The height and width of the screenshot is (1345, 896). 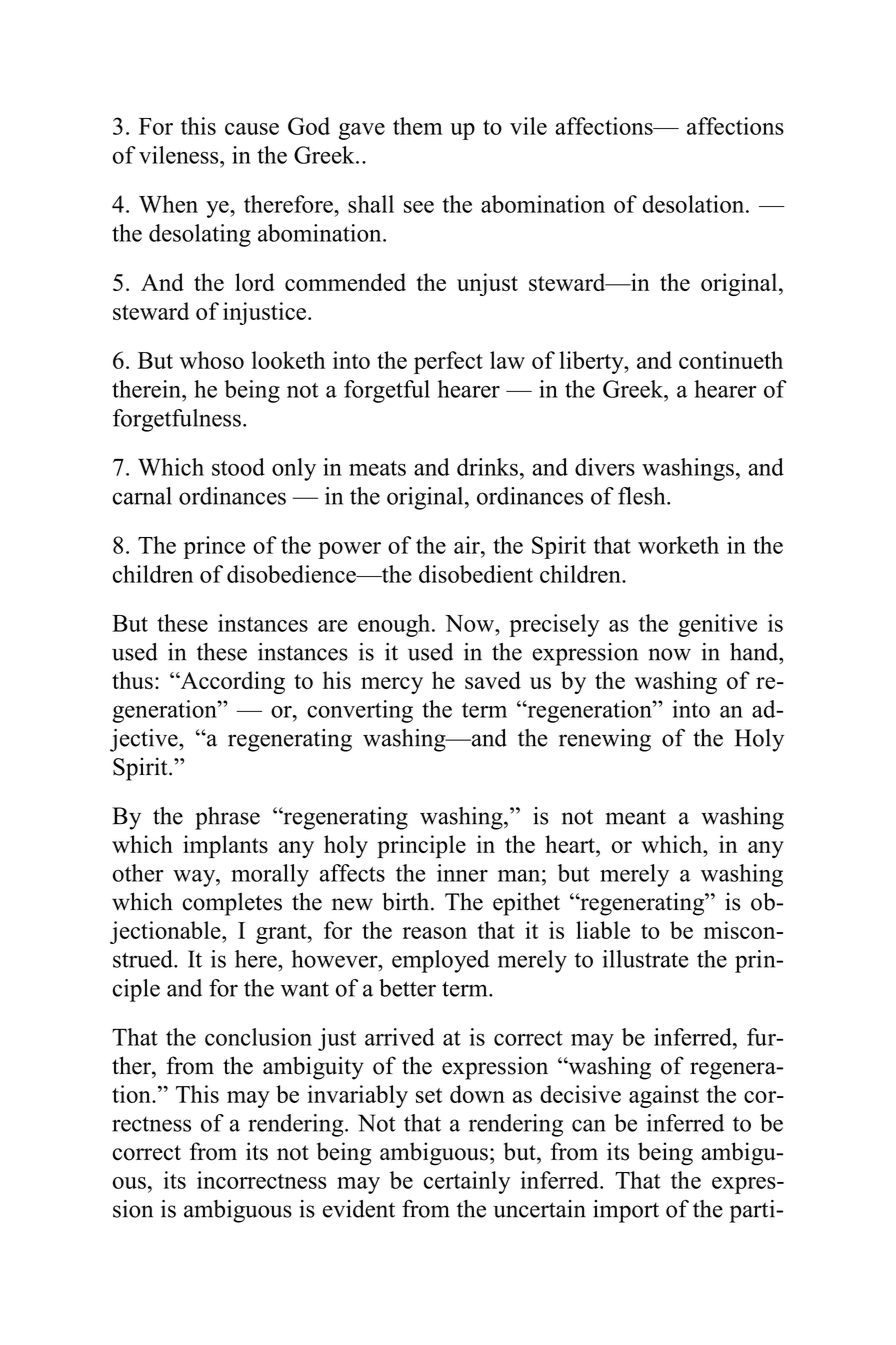 What do you see at coordinates (418, 126) in the screenshot?
I see `them` at bounding box center [418, 126].
